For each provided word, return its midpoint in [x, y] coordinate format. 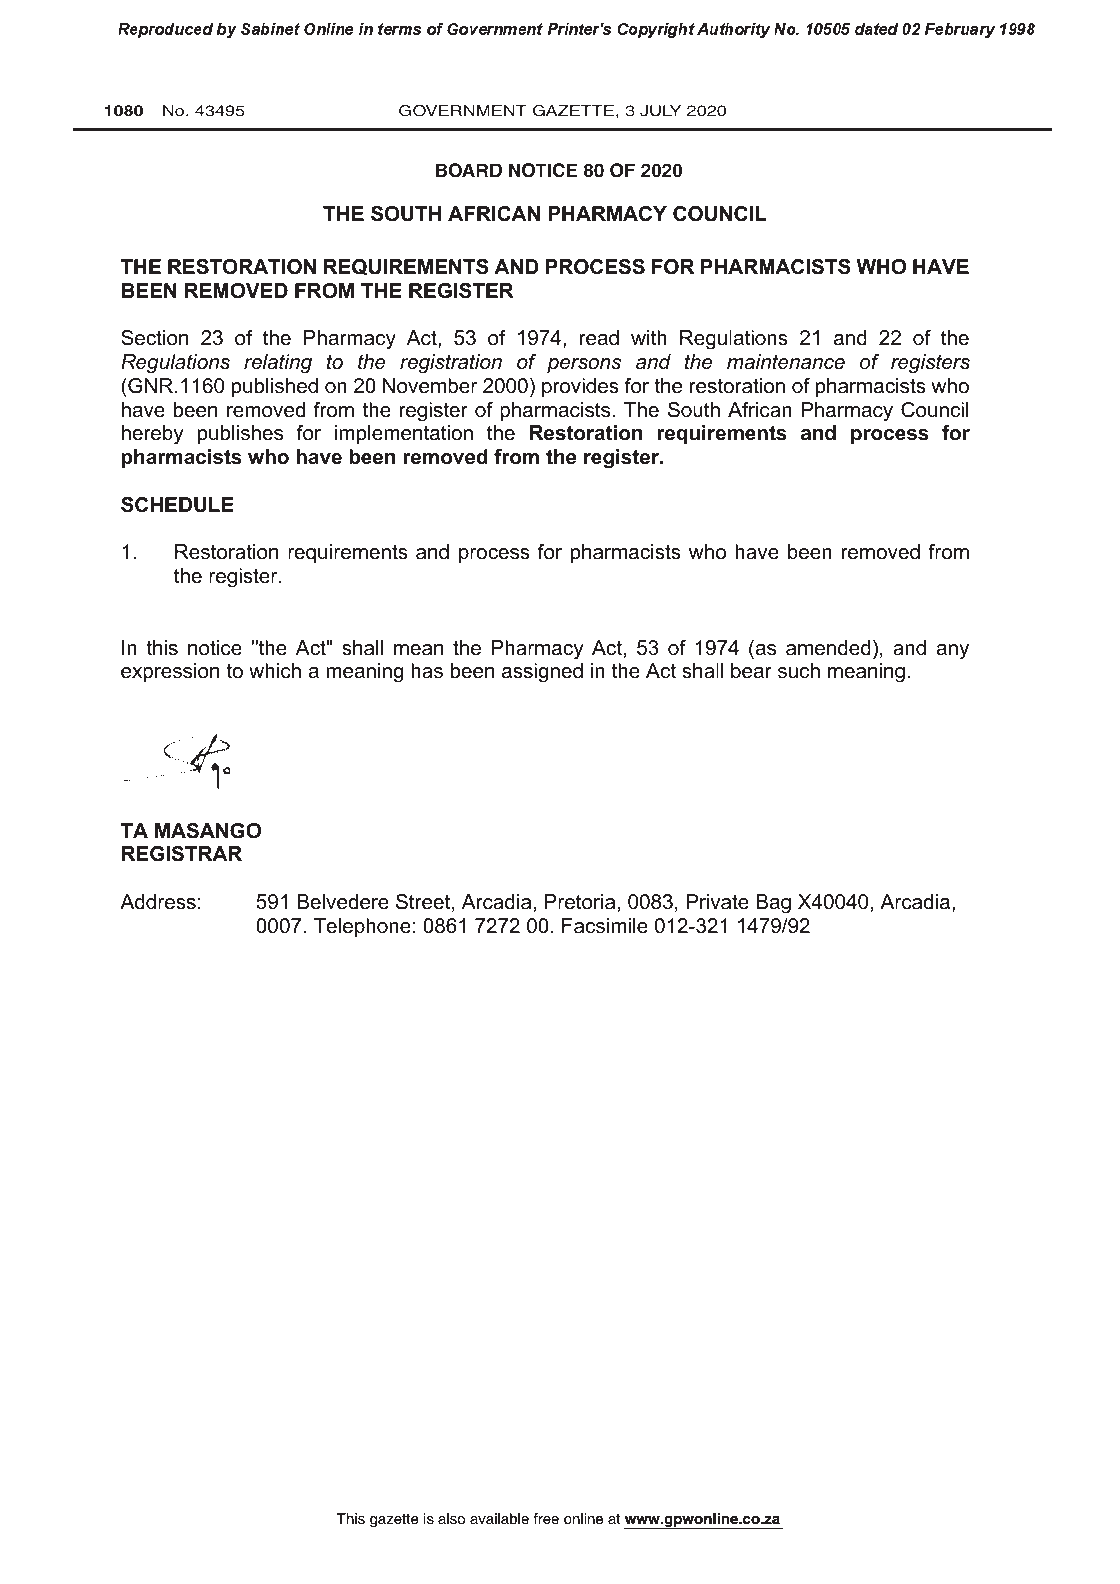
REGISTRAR [182, 854]
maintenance [786, 362]
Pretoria [580, 902]
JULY [660, 111]
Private [717, 902]
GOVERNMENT [463, 111]
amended [828, 648]
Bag [773, 904]
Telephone [362, 927]
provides [580, 387]
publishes [240, 434]
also [451, 1519]
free [546, 1519]
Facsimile [605, 926]
